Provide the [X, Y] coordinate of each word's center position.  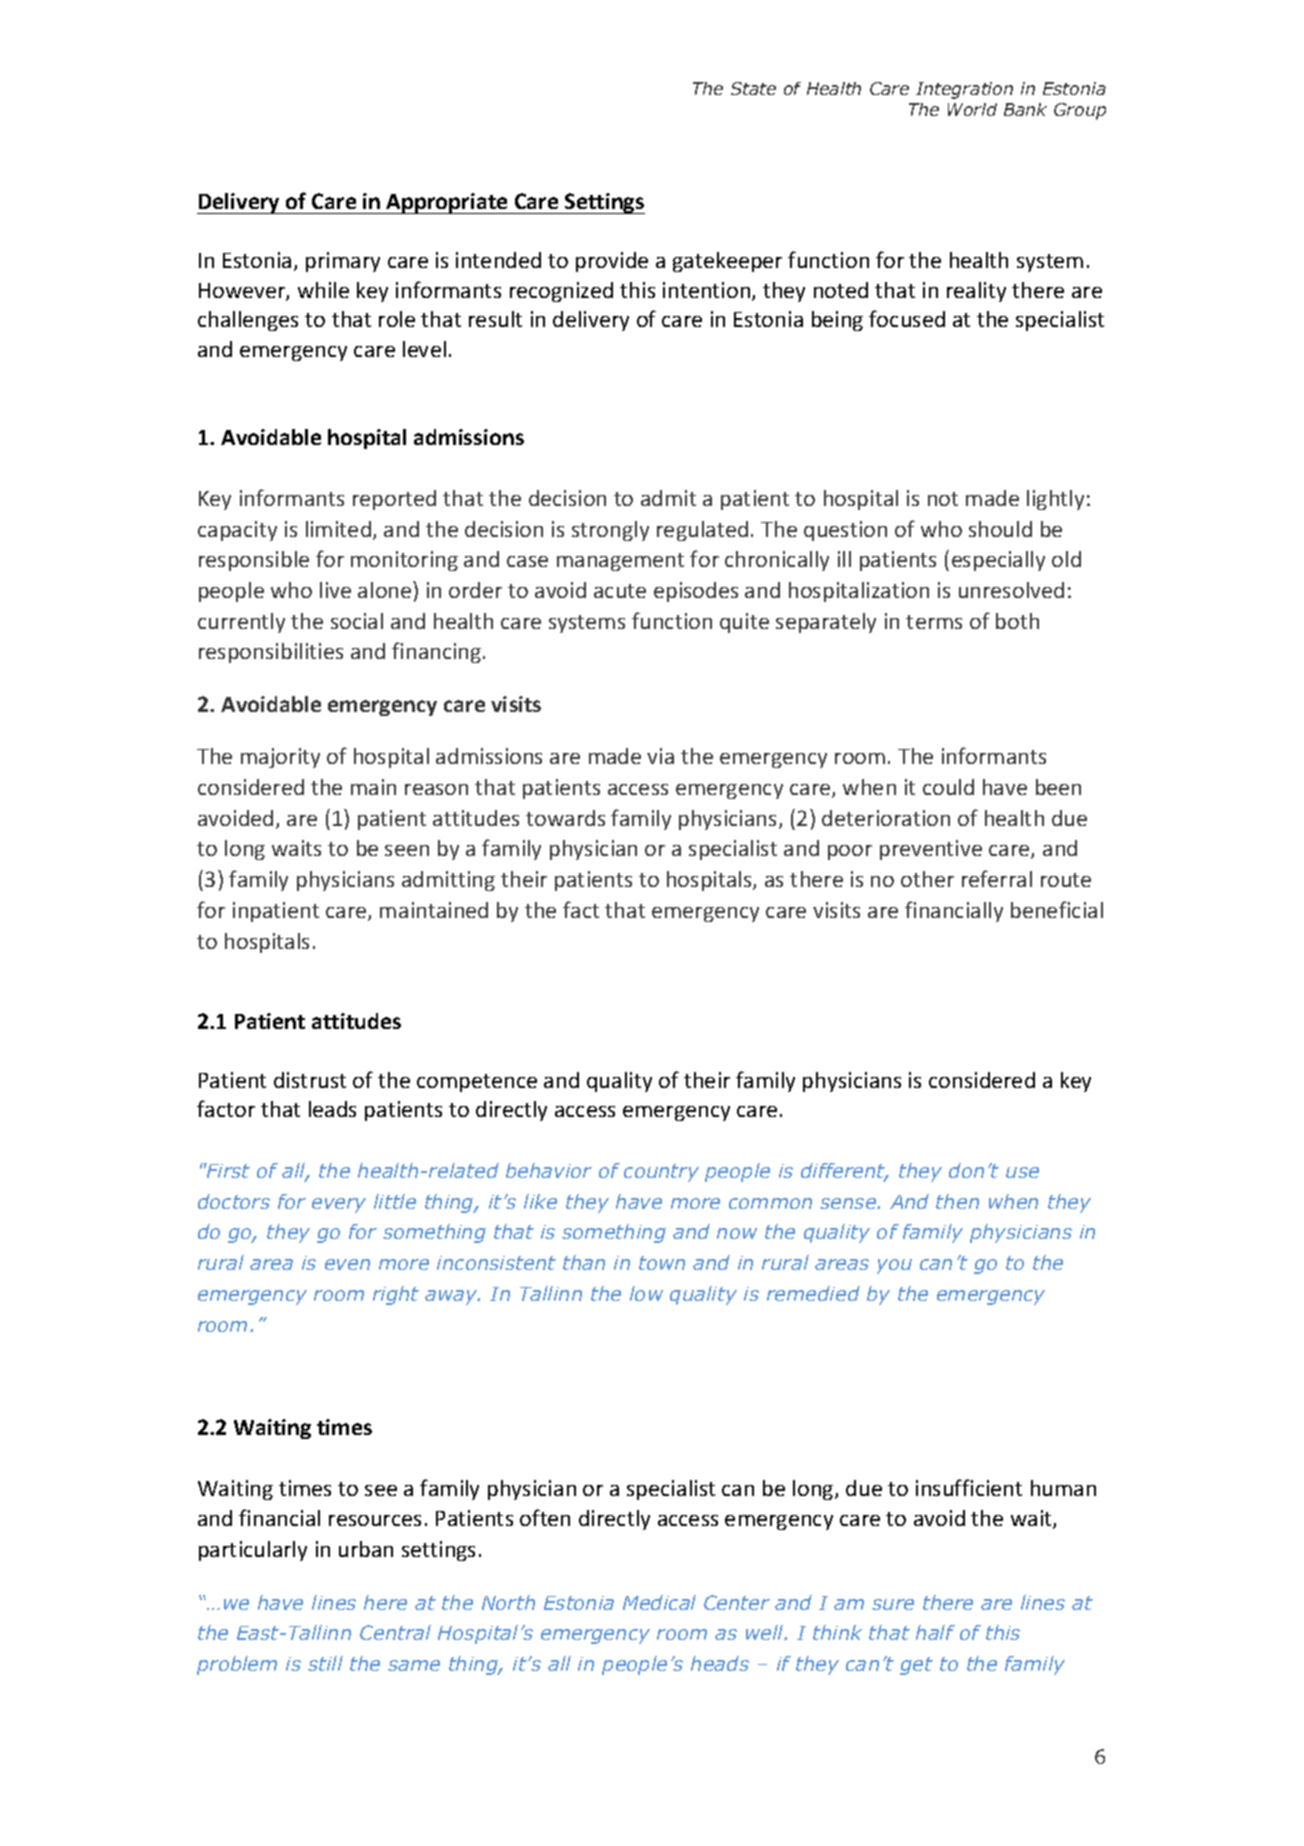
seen [407, 850]
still [325, 1663]
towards [565, 818]
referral [997, 878]
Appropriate [447, 203]
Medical [659, 1602]
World [972, 109]
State [753, 88]
